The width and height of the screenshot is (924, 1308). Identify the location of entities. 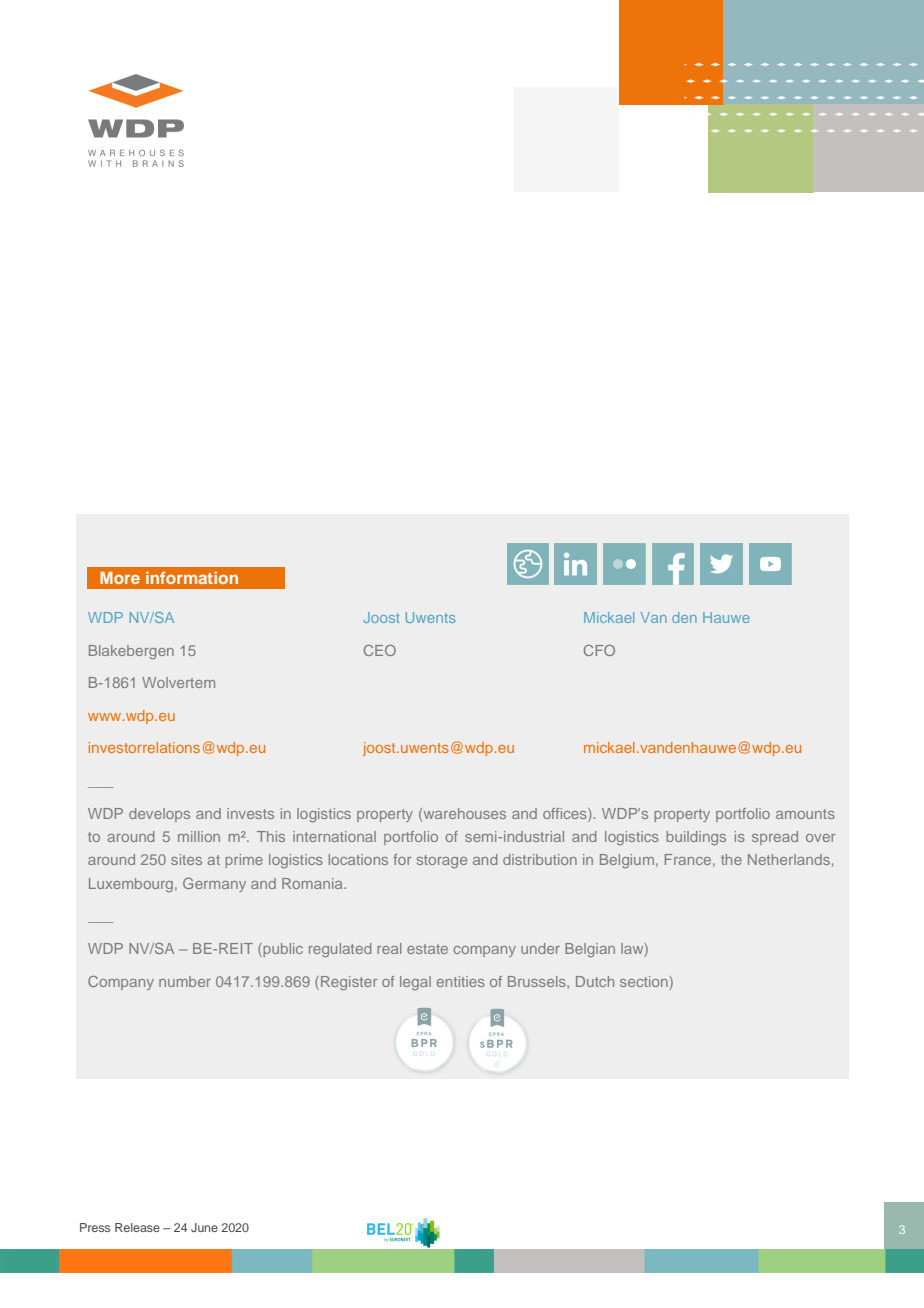
(461, 981).
